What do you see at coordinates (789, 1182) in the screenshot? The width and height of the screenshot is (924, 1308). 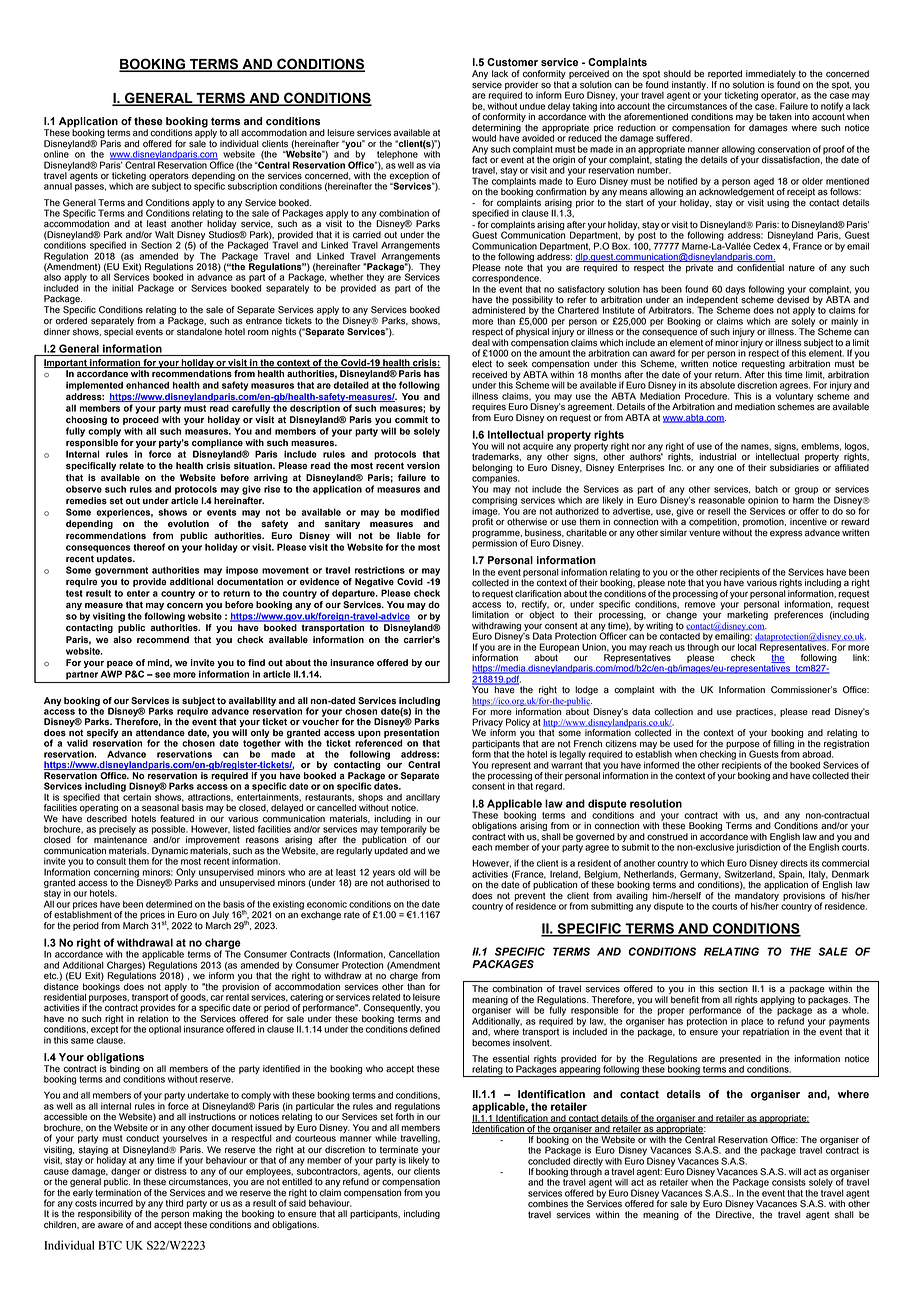 I see `consists` at bounding box center [789, 1182].
